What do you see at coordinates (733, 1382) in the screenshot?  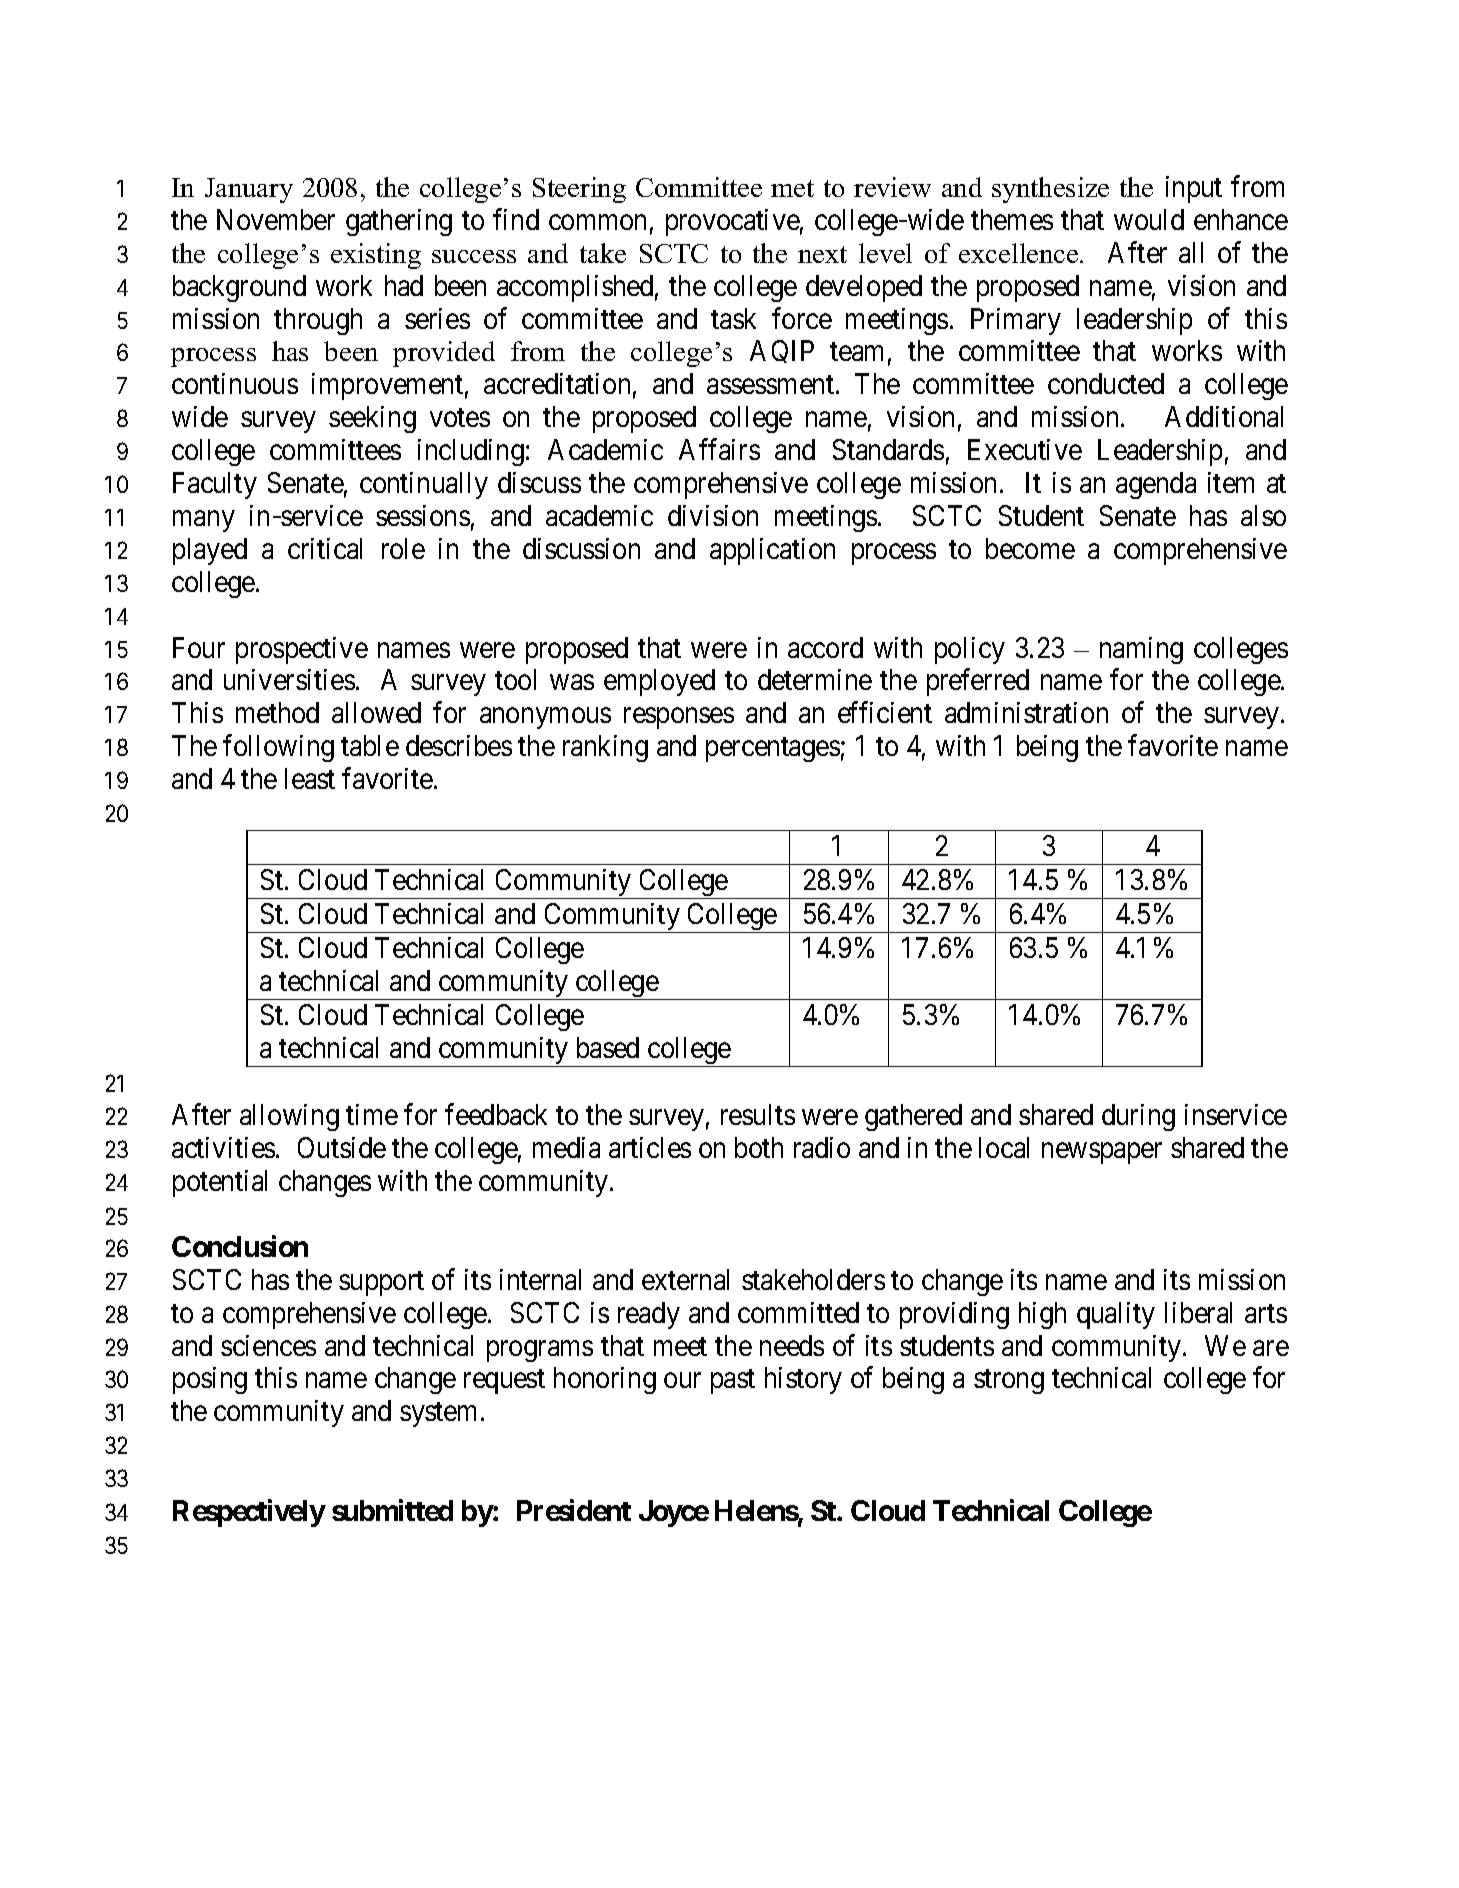 I see `past` at bounding box center [733, 1382].
